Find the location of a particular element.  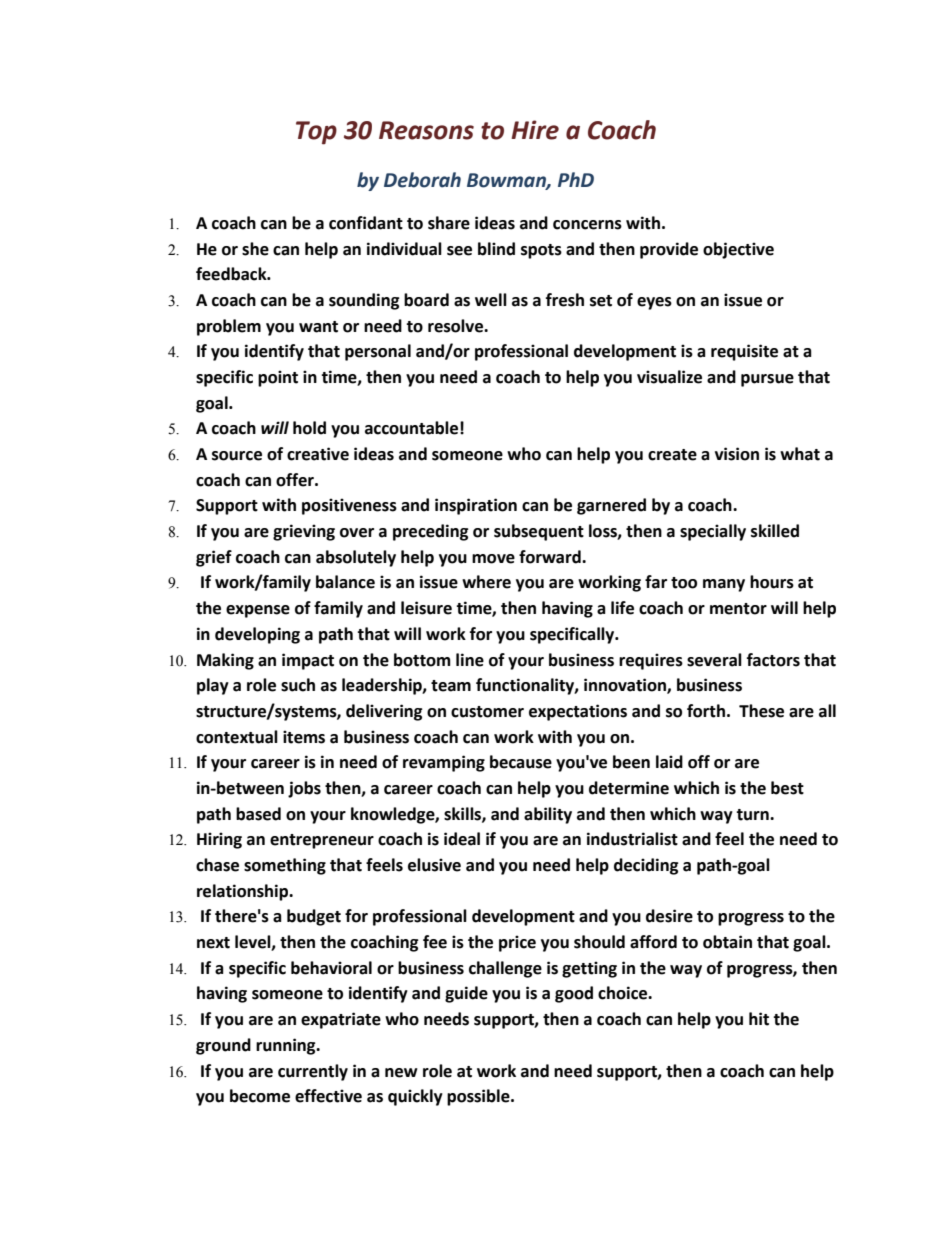

expense is located at coordinates (258, 611).
